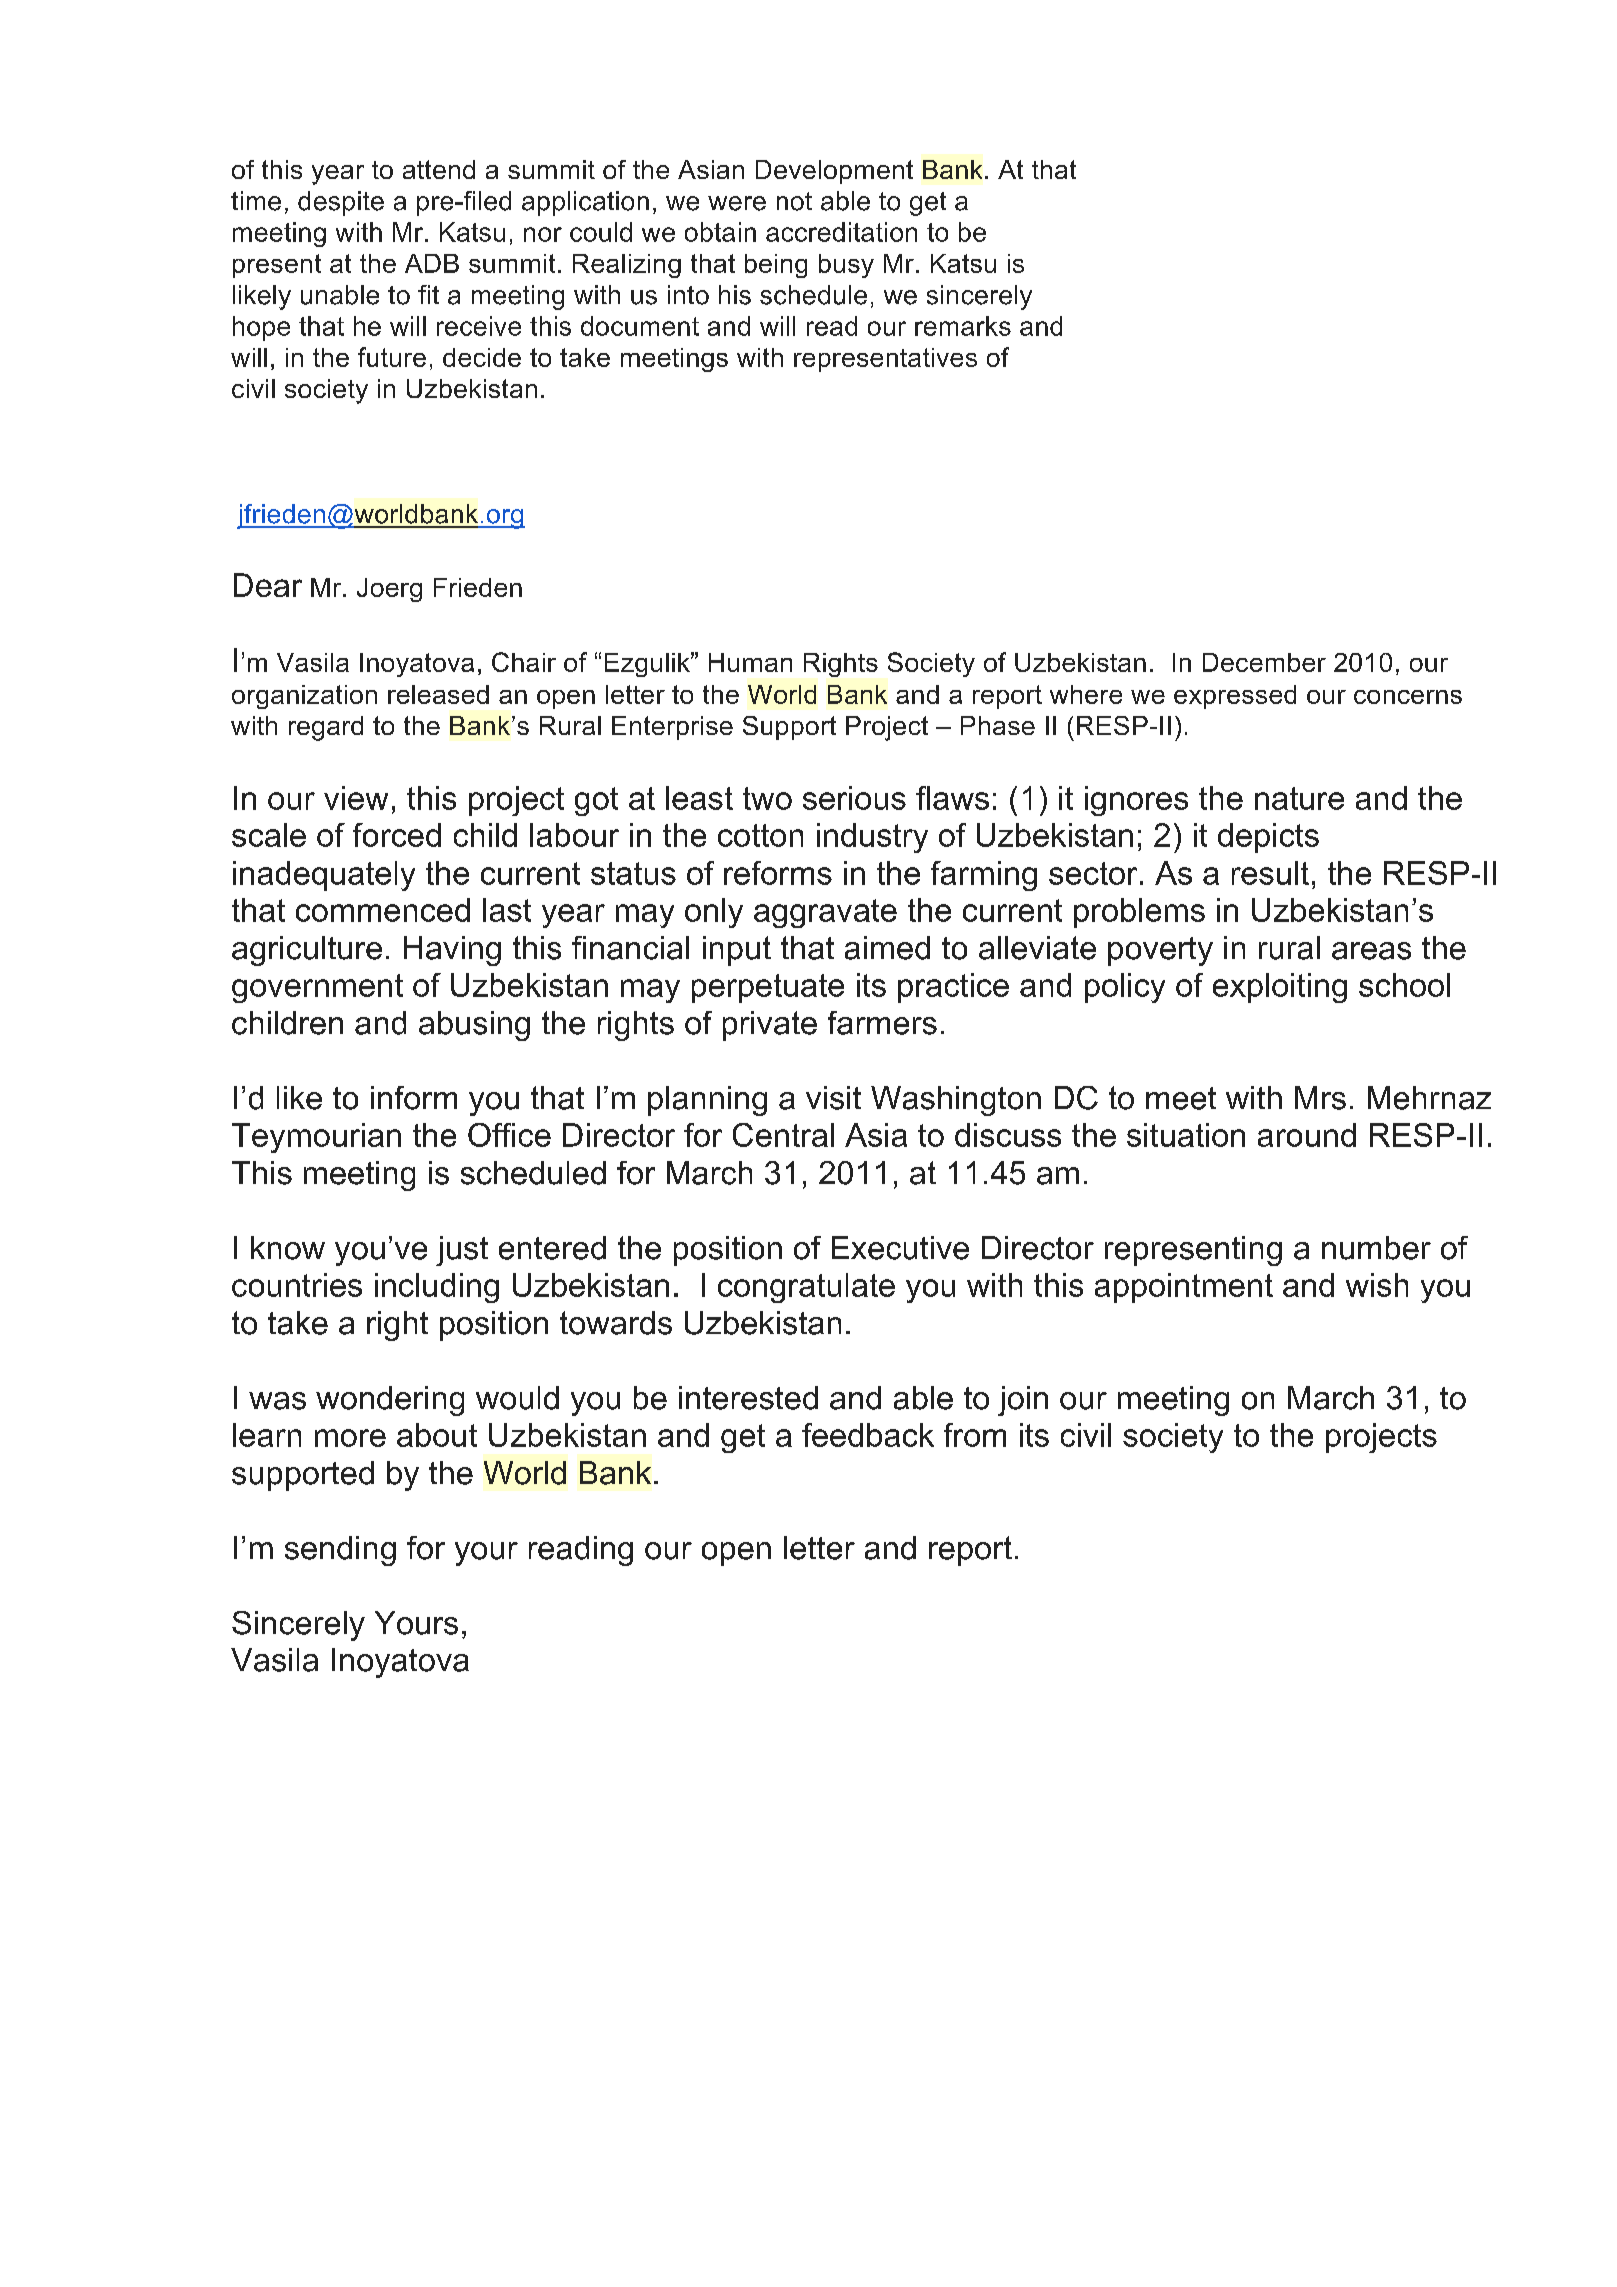  I want to click on sending, so click(340, 1551).
